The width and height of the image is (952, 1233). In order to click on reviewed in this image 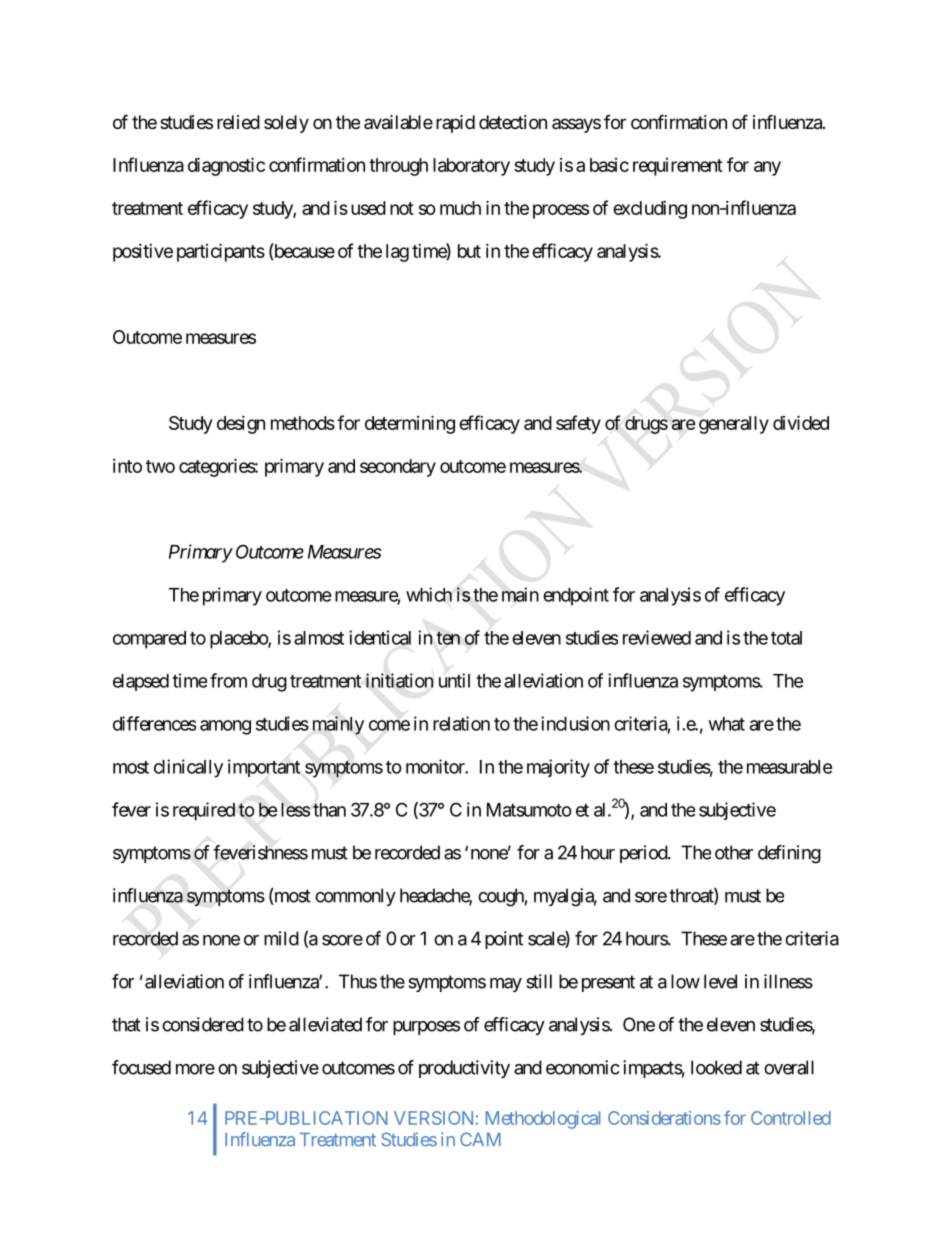, I will do `click(657, 637)`.
